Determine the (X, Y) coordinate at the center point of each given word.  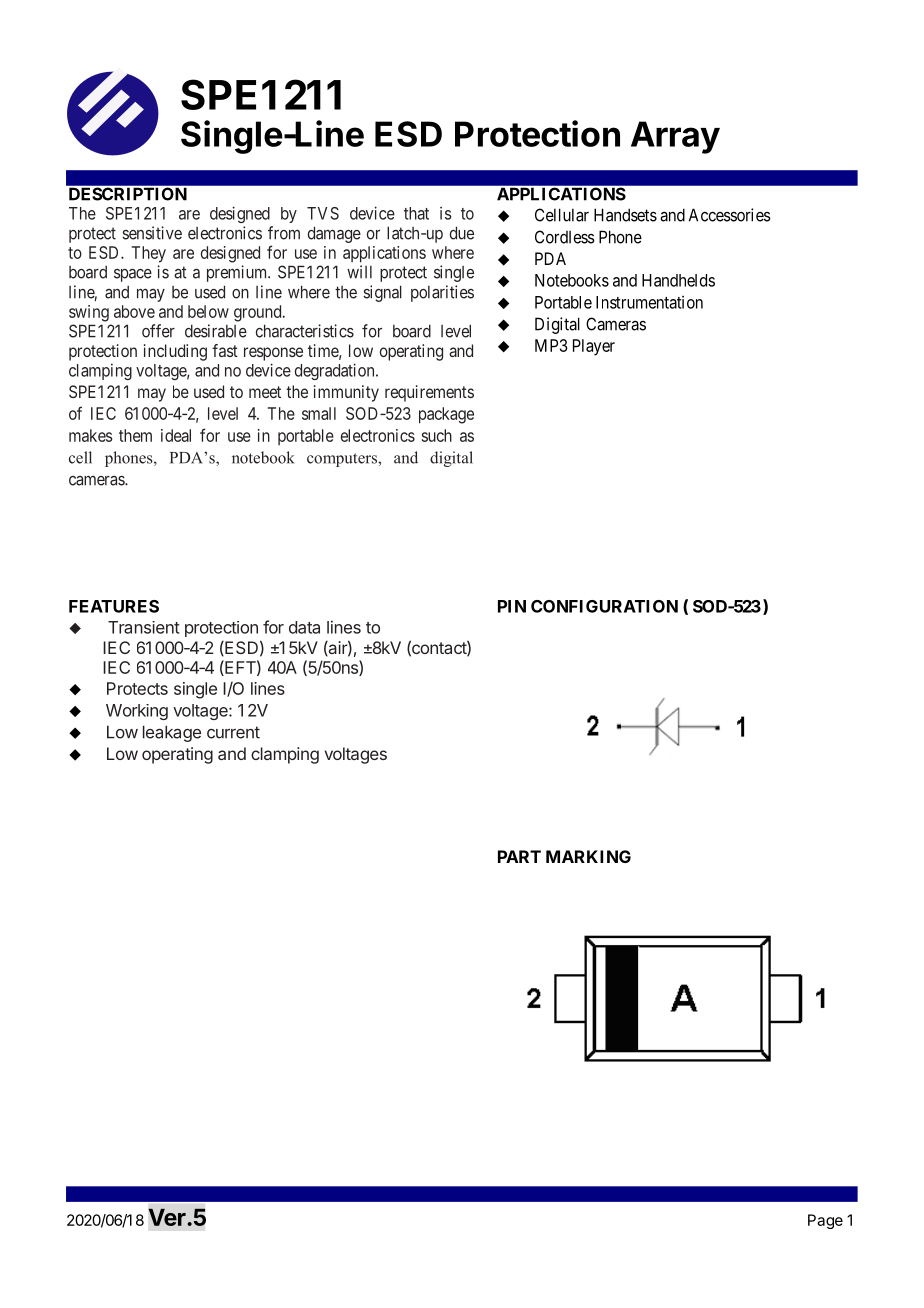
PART (519, 856)
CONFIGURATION (604, 606)
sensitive (152, 233)
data (304, 627)
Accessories (730, 215)
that (416, 213)
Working (137, 712)
